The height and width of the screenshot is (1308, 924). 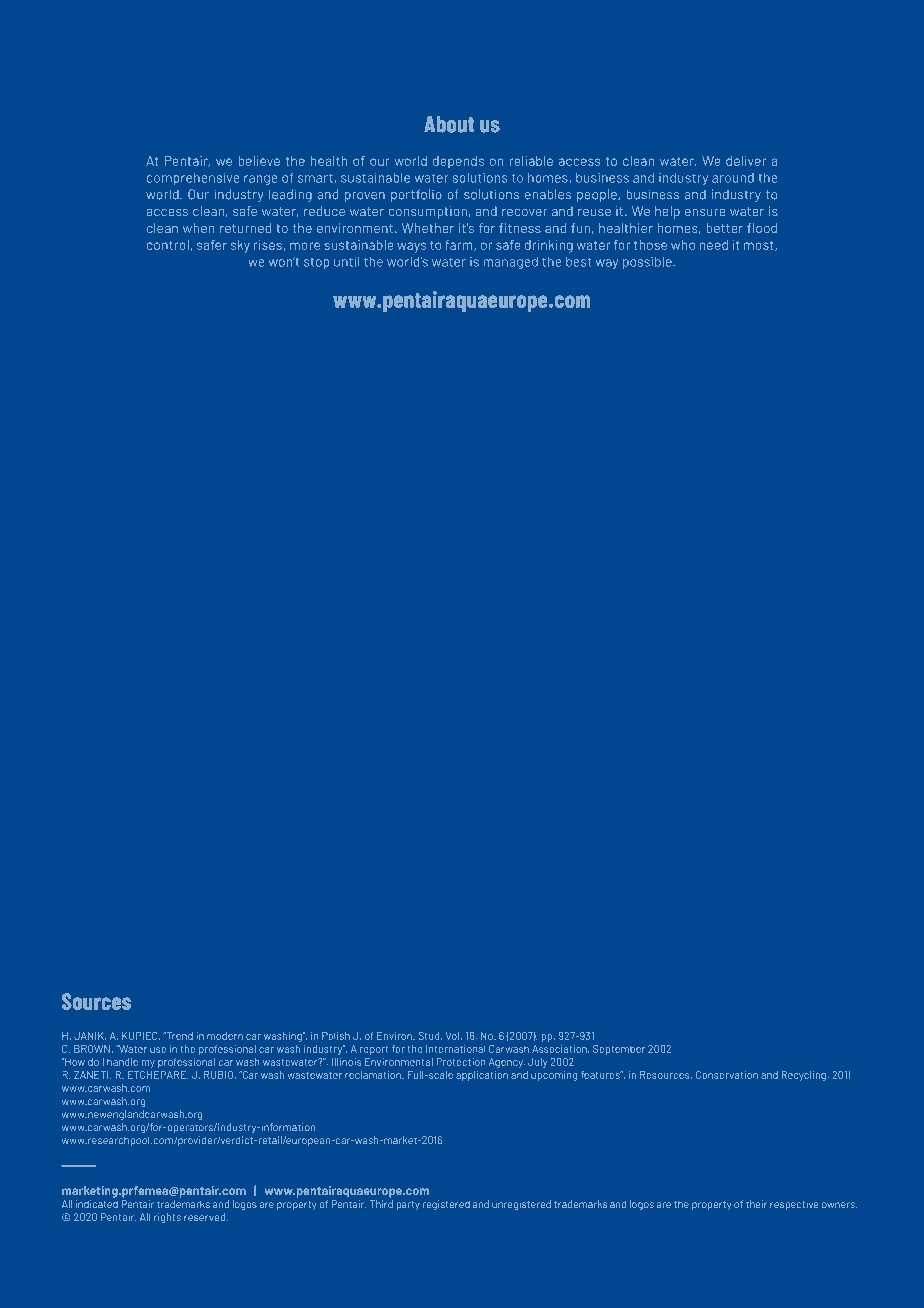 I want to click on September, so click(x=619, y=1050).
